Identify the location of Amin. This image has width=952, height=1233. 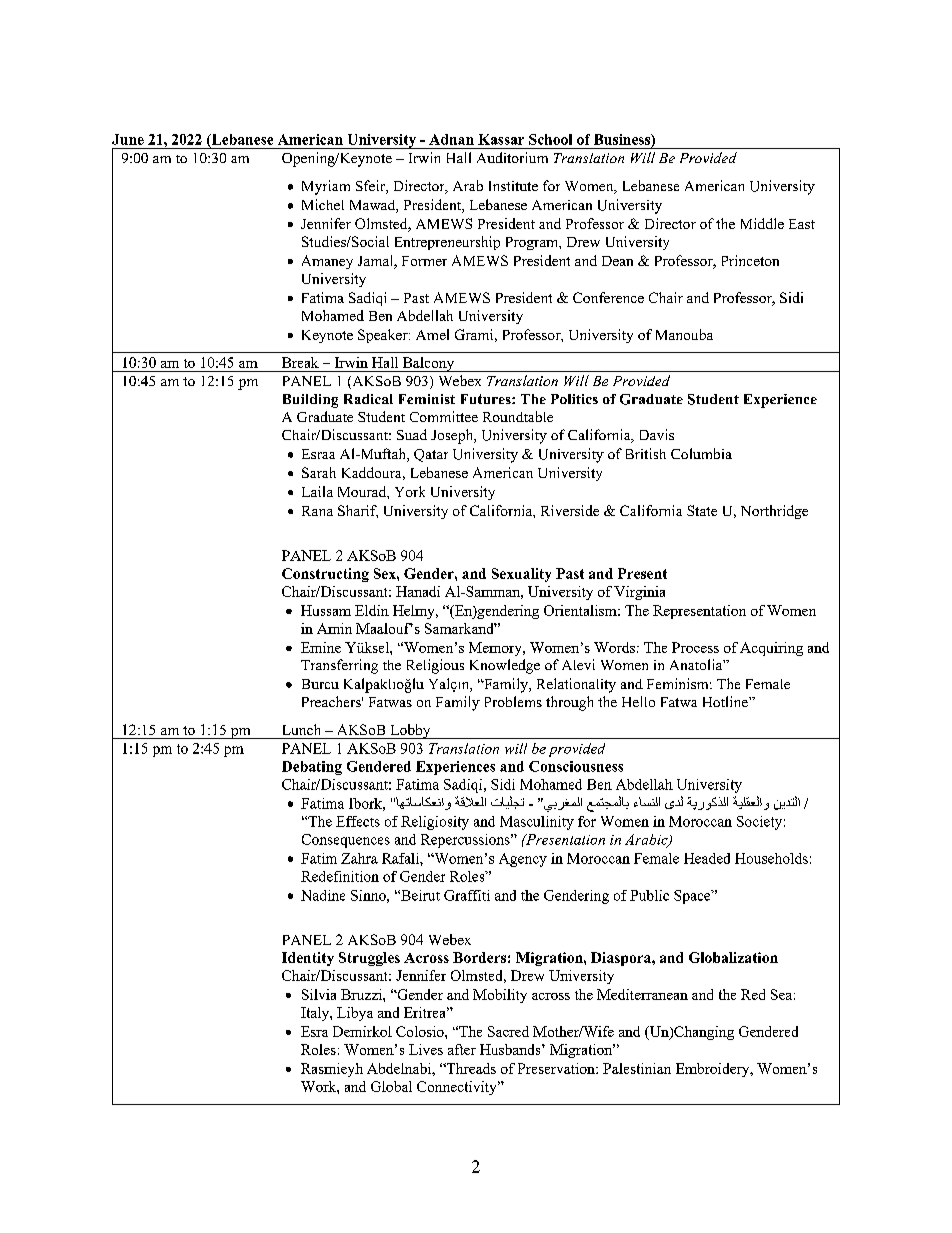
(334, 628).
